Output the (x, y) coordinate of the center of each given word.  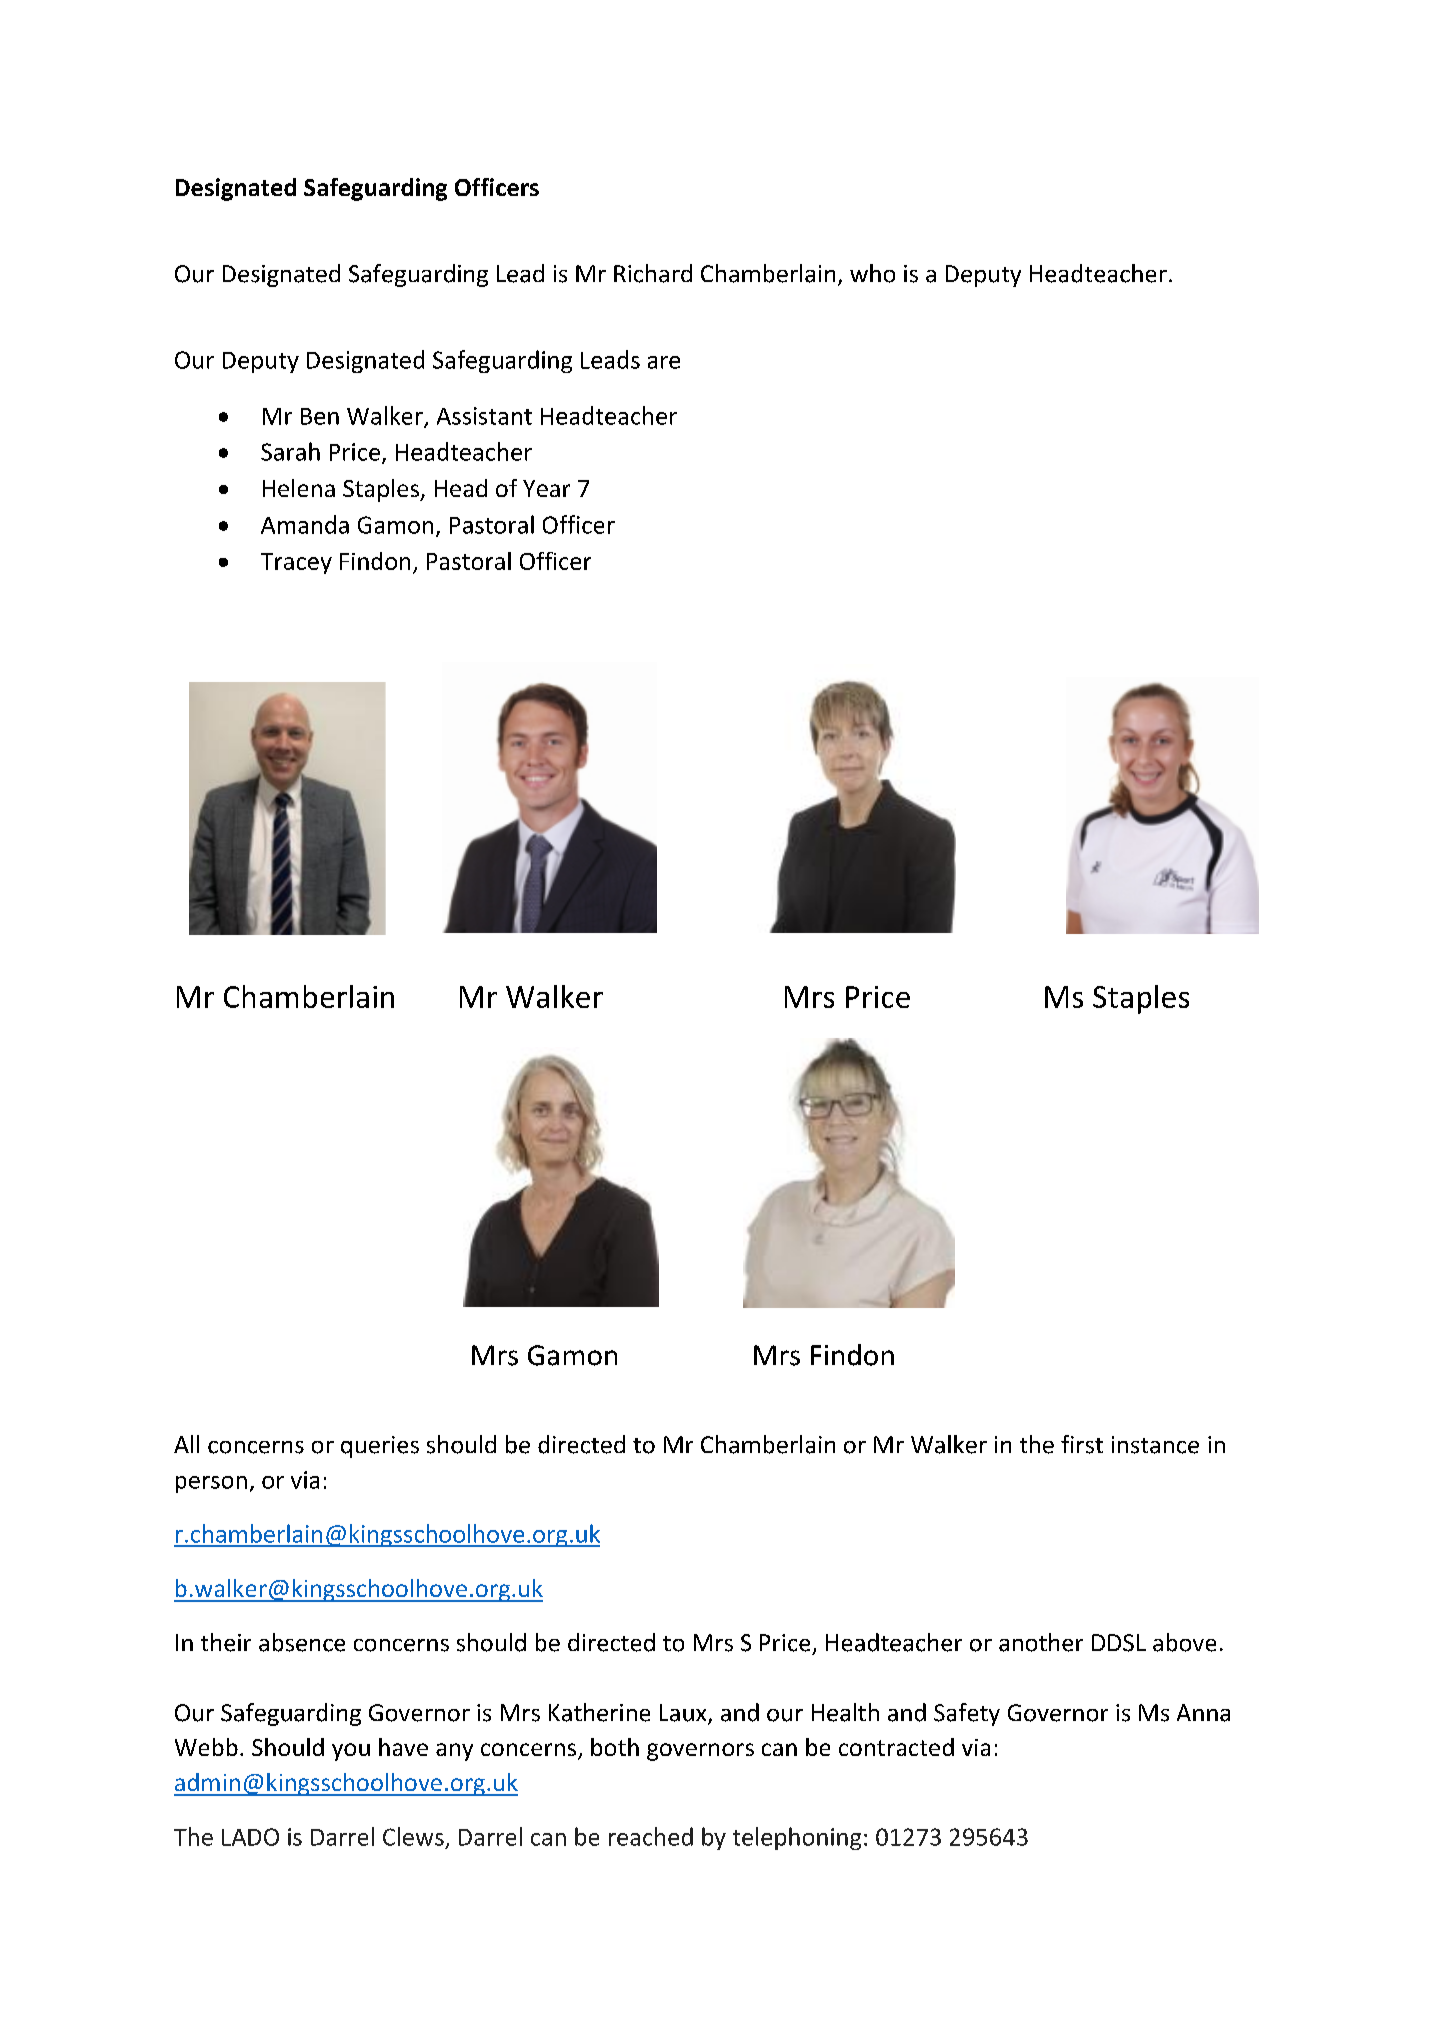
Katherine (599, 1712)
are (664, 362)
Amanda (305, 524)
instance (1155, 1445)
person (211, 1484)
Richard (653, 273)
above (1184, 1642)
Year (546, 488)
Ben (320, 416)
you (351, 1752)
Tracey (296, 563)
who (872, 273)
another (1041, 1642)
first (1082, 1444)
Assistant (484, 416)
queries (380, 1447)
